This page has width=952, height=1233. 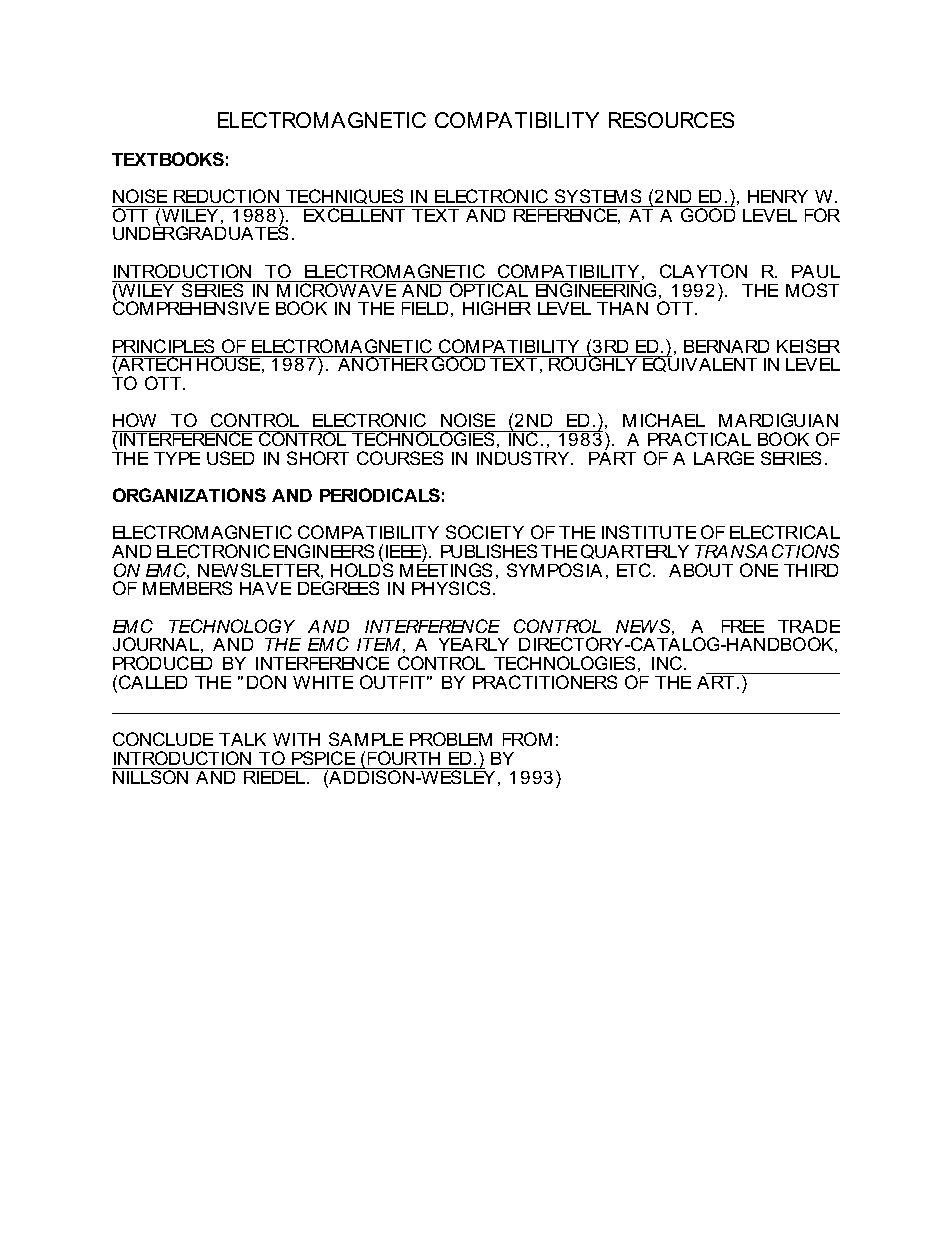 What do you see at coordinates (187, 588) in the page?
I see `MEMBERS` at bounding box center [187, 588].
